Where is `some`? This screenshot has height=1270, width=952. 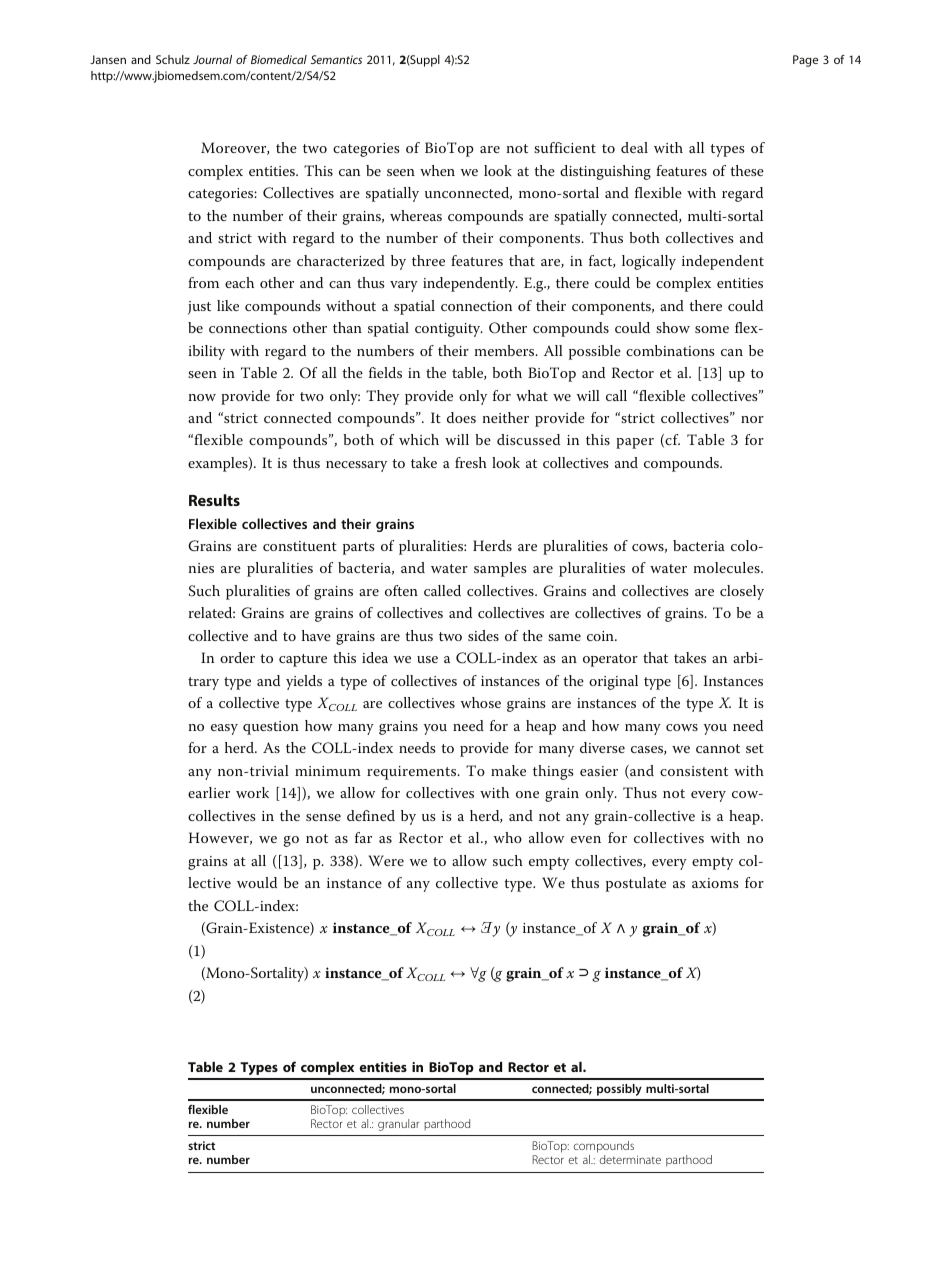
some is located at coordinates (712, 329).
